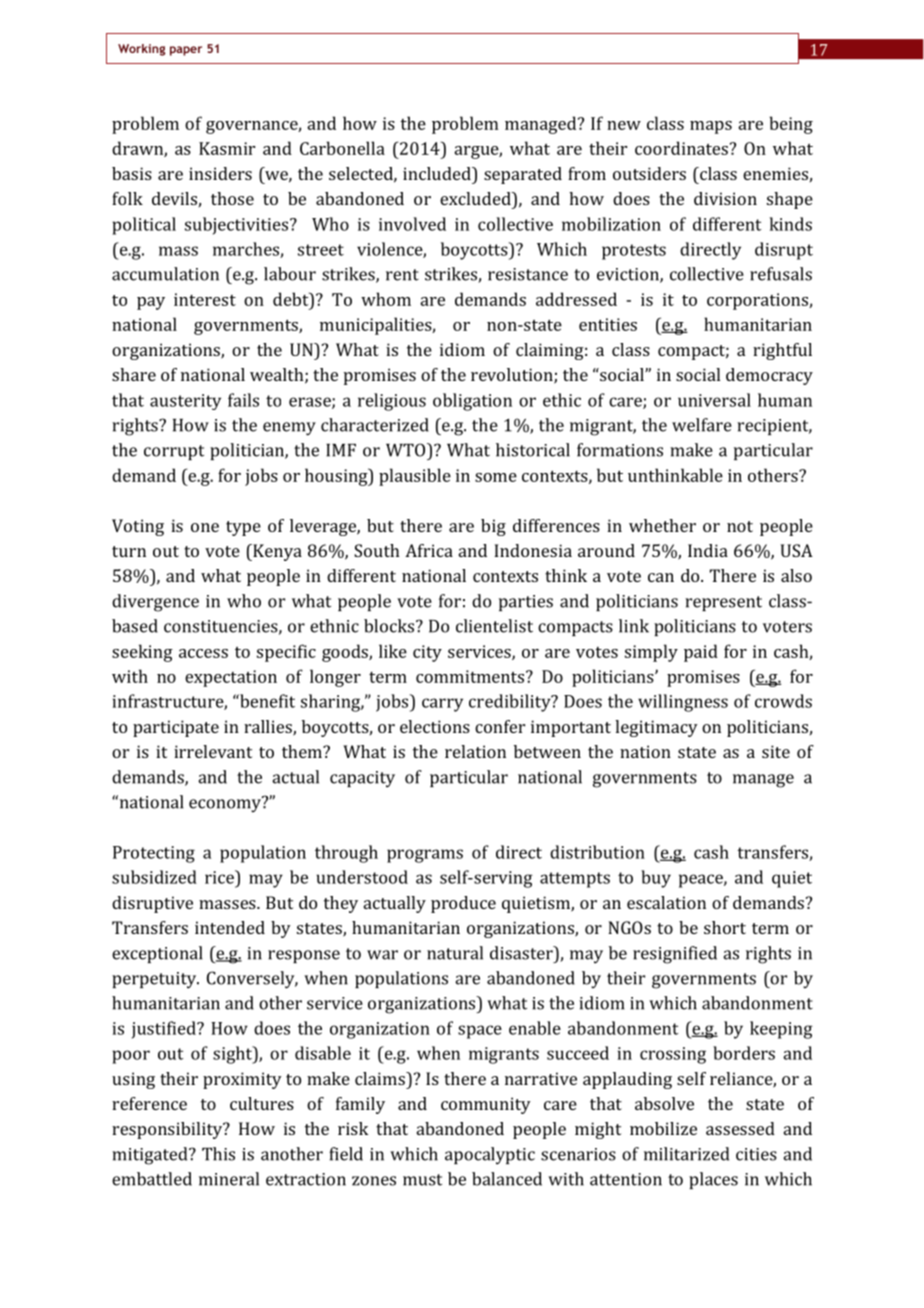 This page has height=1308, width=924. What do you see at coordinates (723, 603) in the page?
I see `represent` at bounding box center [723, 603].
